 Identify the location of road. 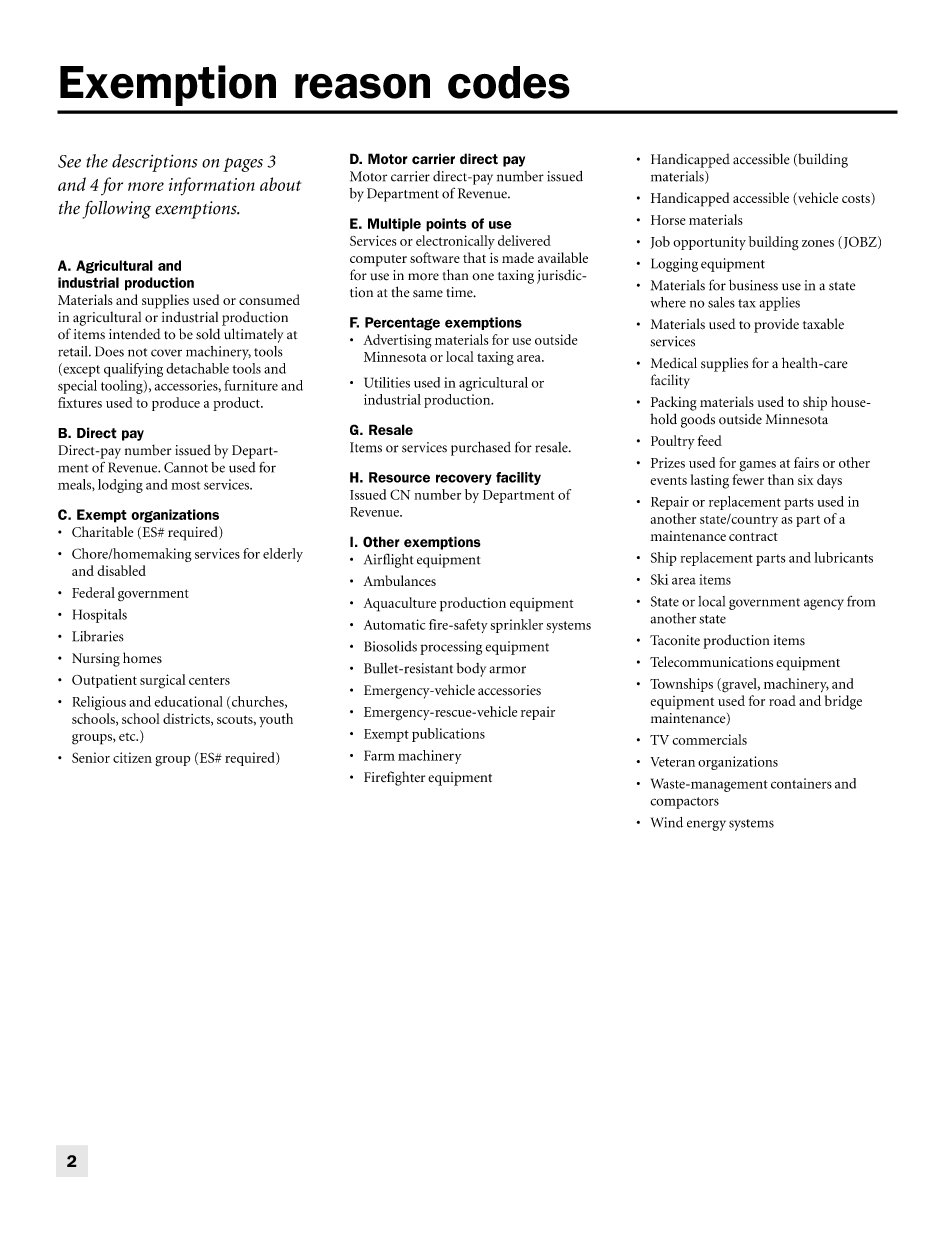
(782, 700).
